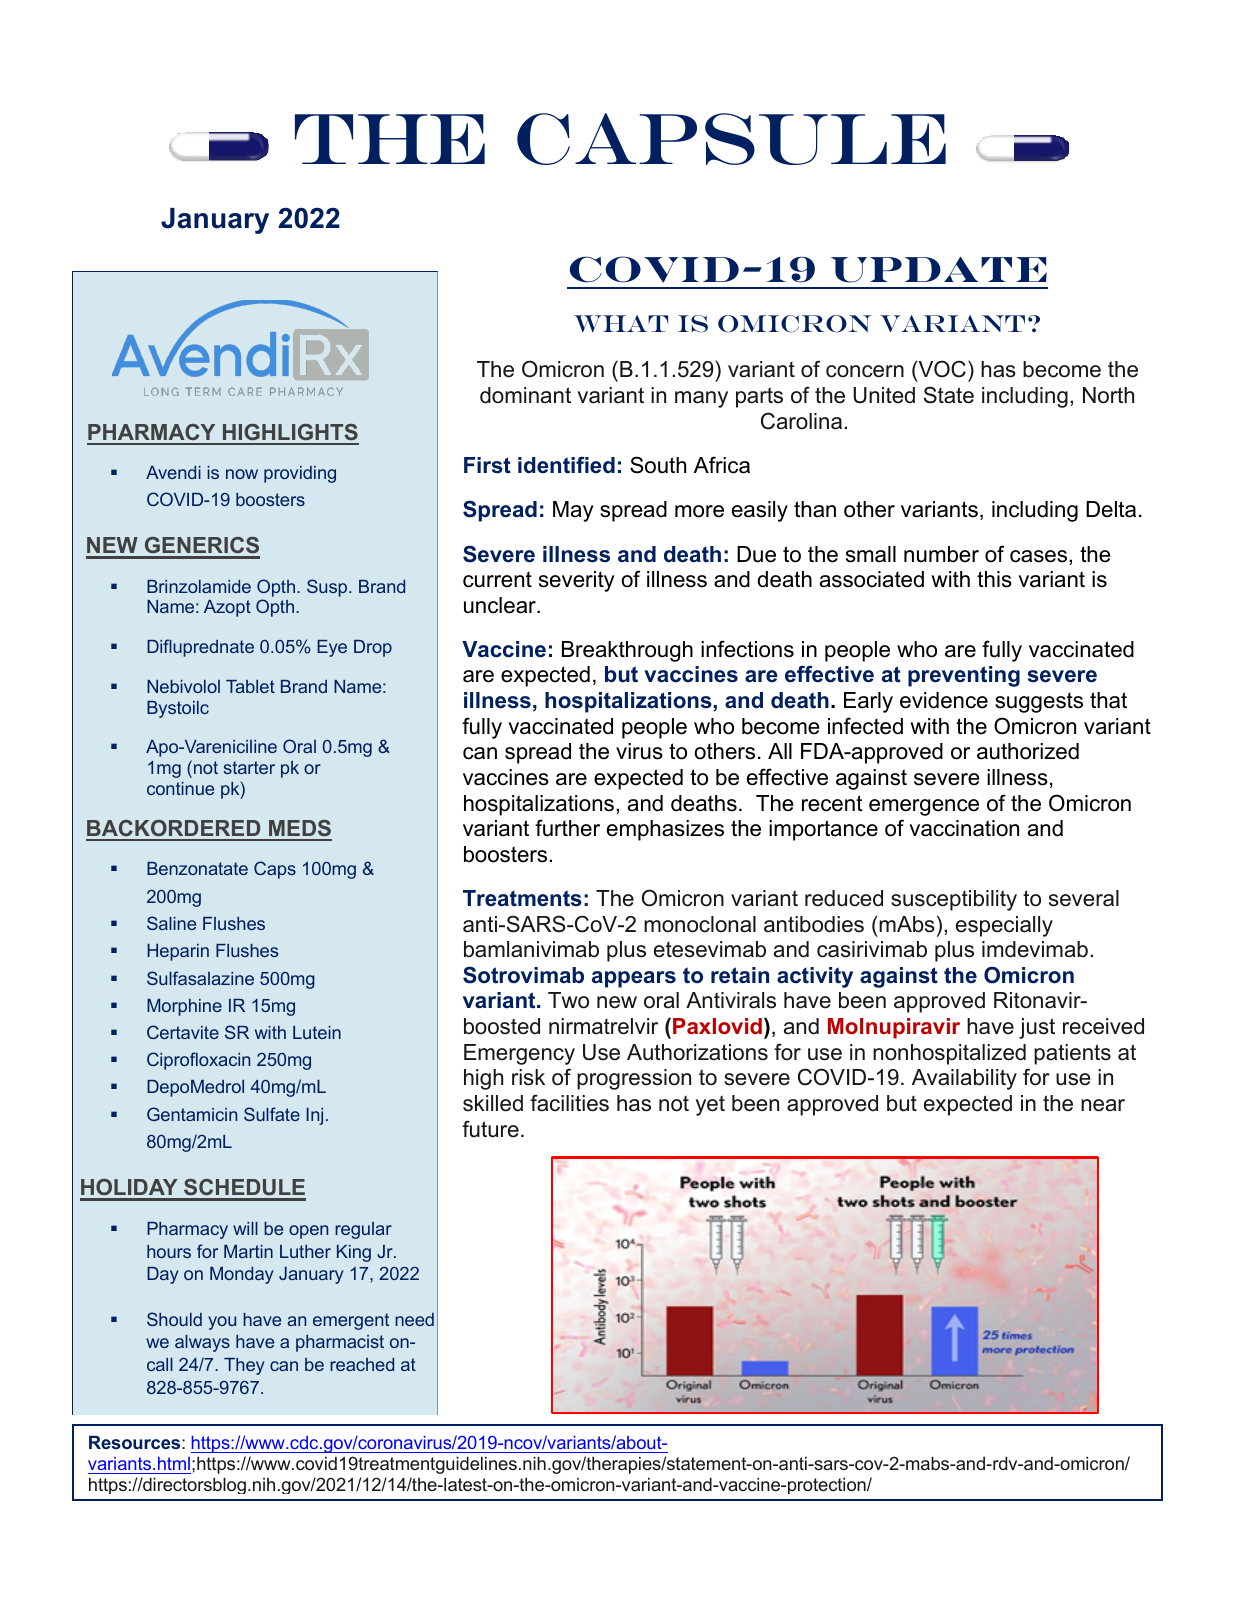 The image size is (1239, 1603). What do you see at coordinates (939, 270) in the image?
I see `UPDATE` at bounding box center [939, 270].
